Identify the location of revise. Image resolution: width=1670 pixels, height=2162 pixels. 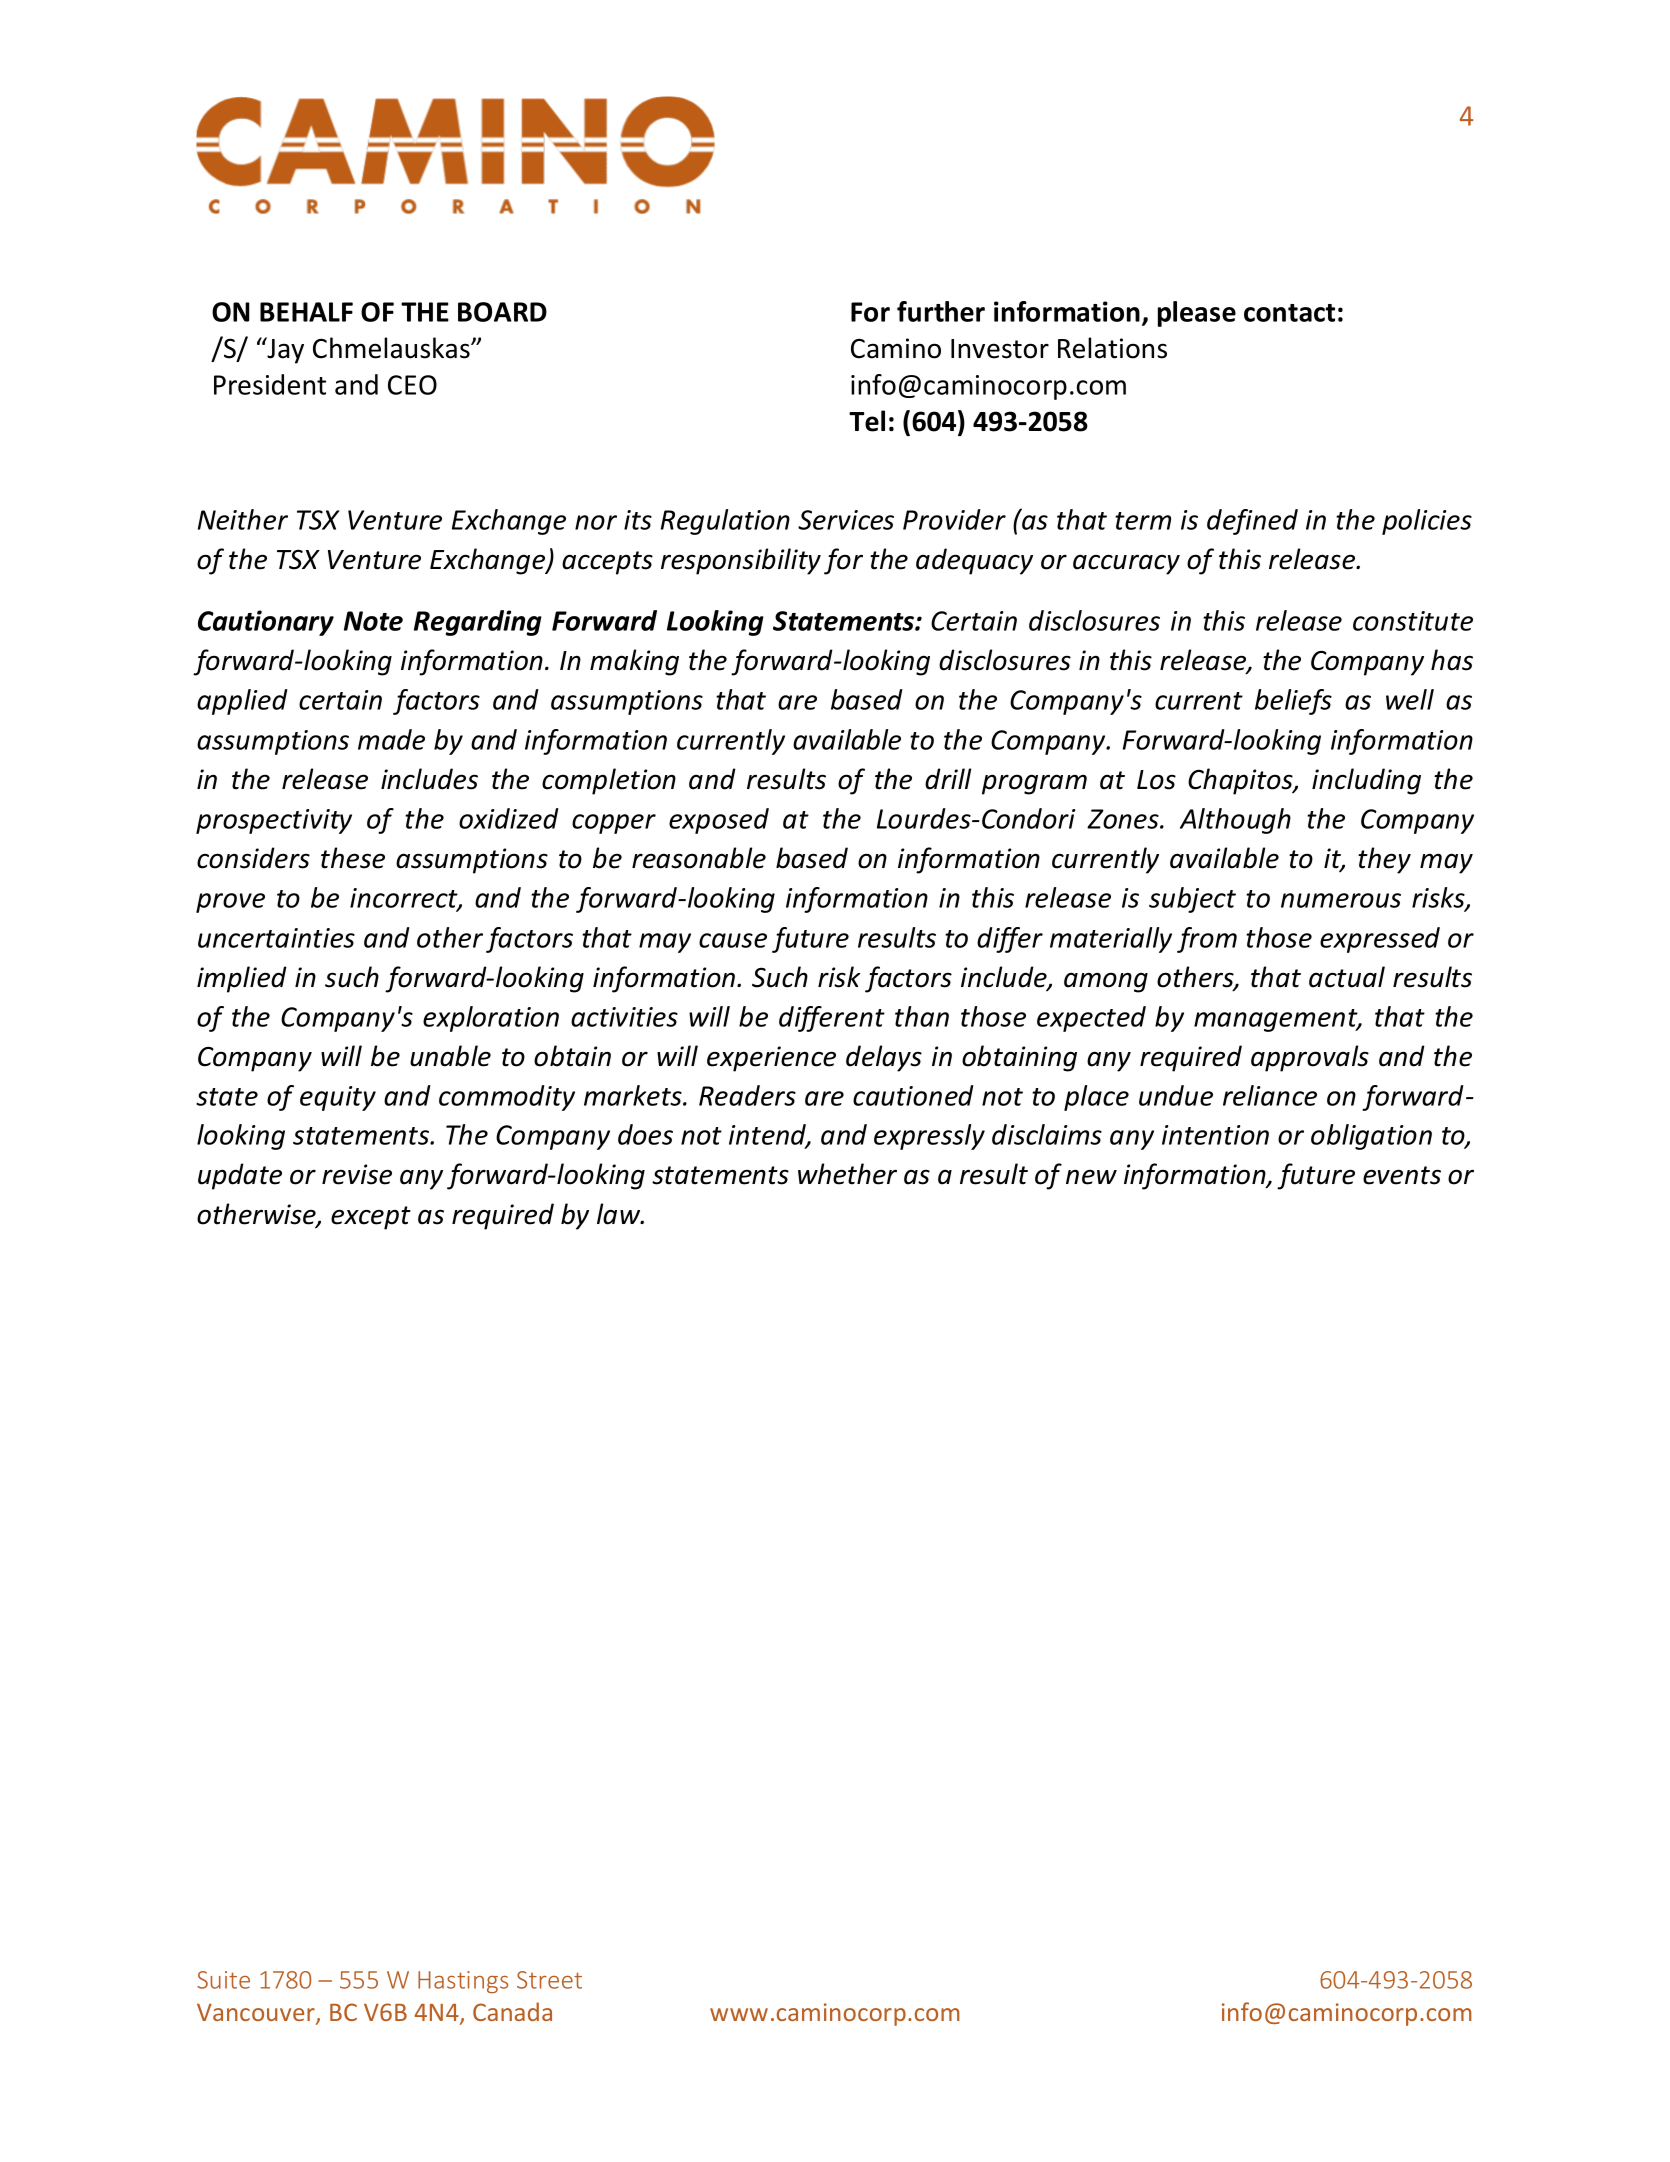
(357, 1174).
